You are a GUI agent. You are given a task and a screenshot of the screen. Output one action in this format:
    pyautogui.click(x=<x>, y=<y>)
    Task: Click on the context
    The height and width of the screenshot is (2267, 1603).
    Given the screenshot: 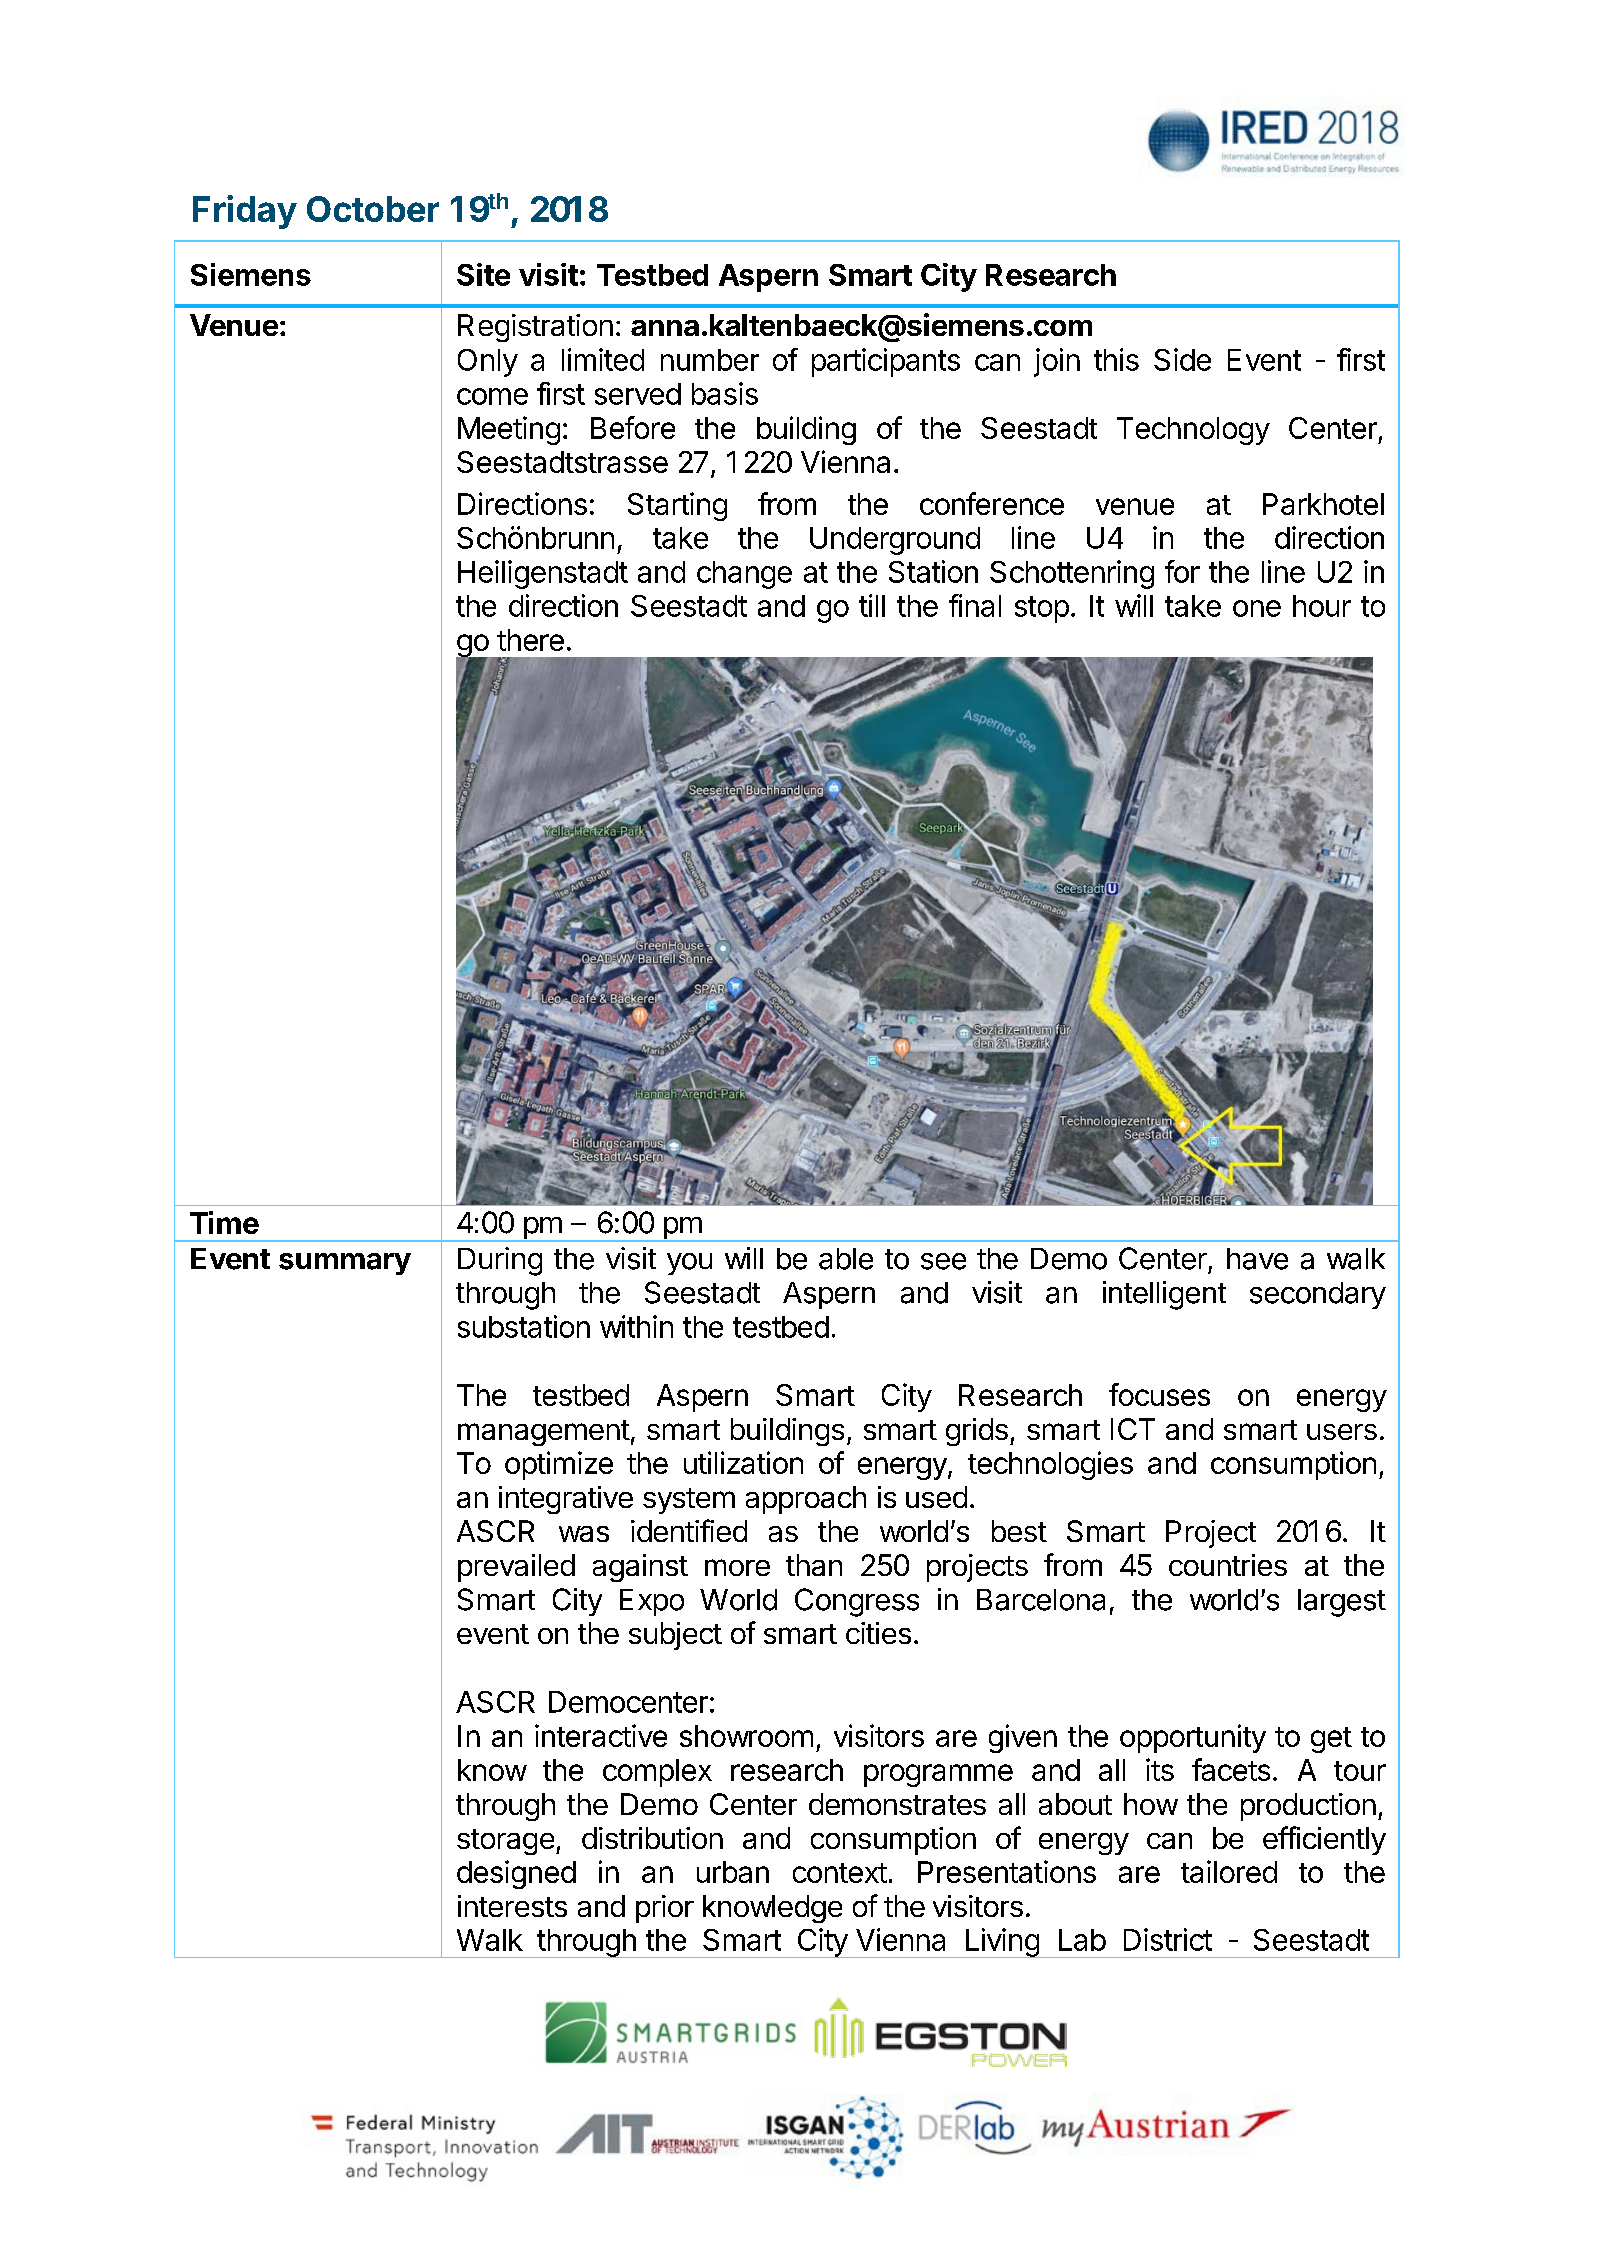 What is the action you would take?
    pyautogui.click(x=840, y=1873)
